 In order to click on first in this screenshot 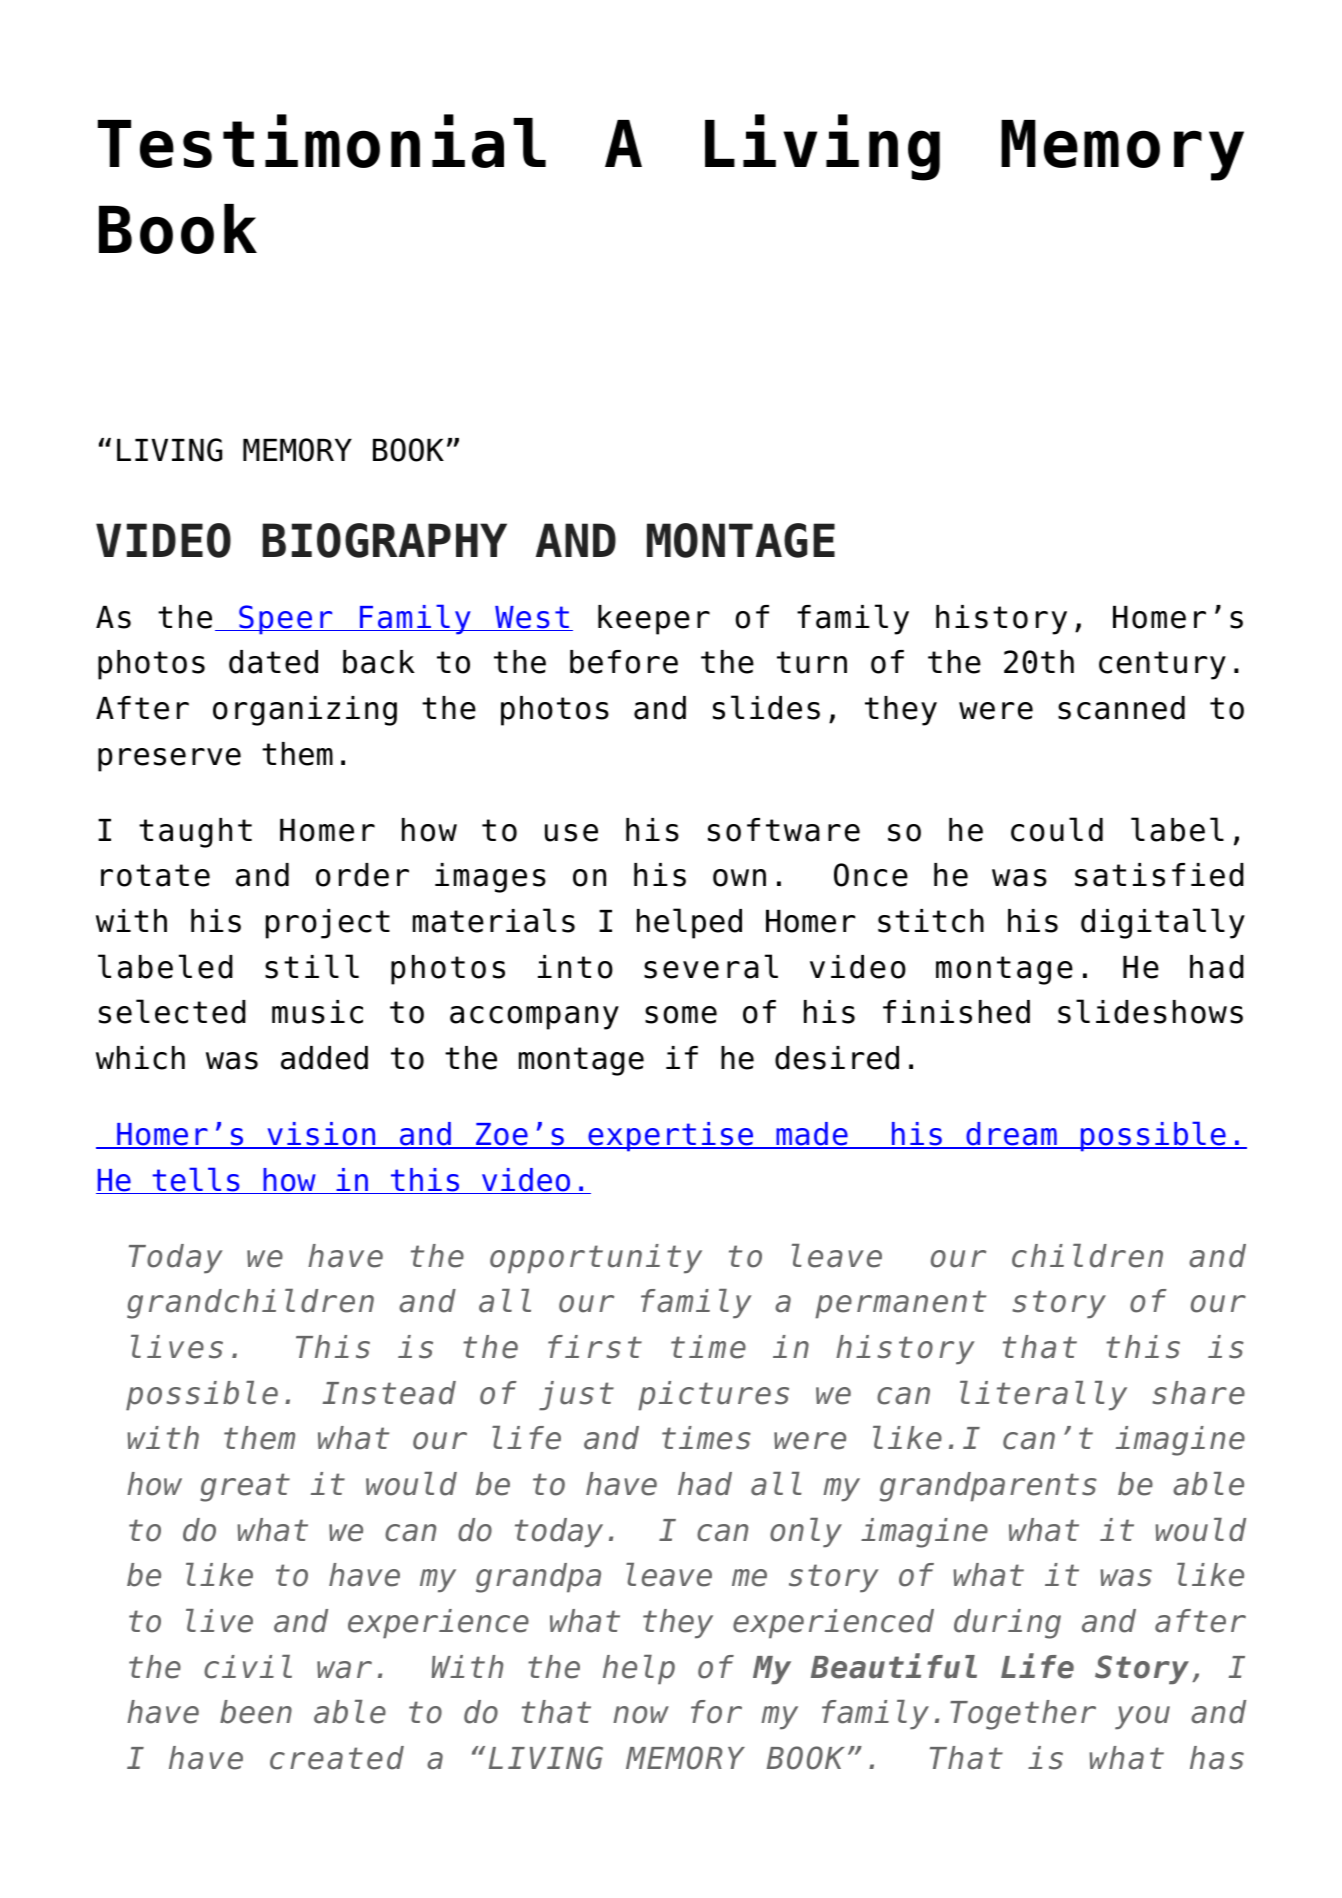, I will do `click(595, 1347)`.
